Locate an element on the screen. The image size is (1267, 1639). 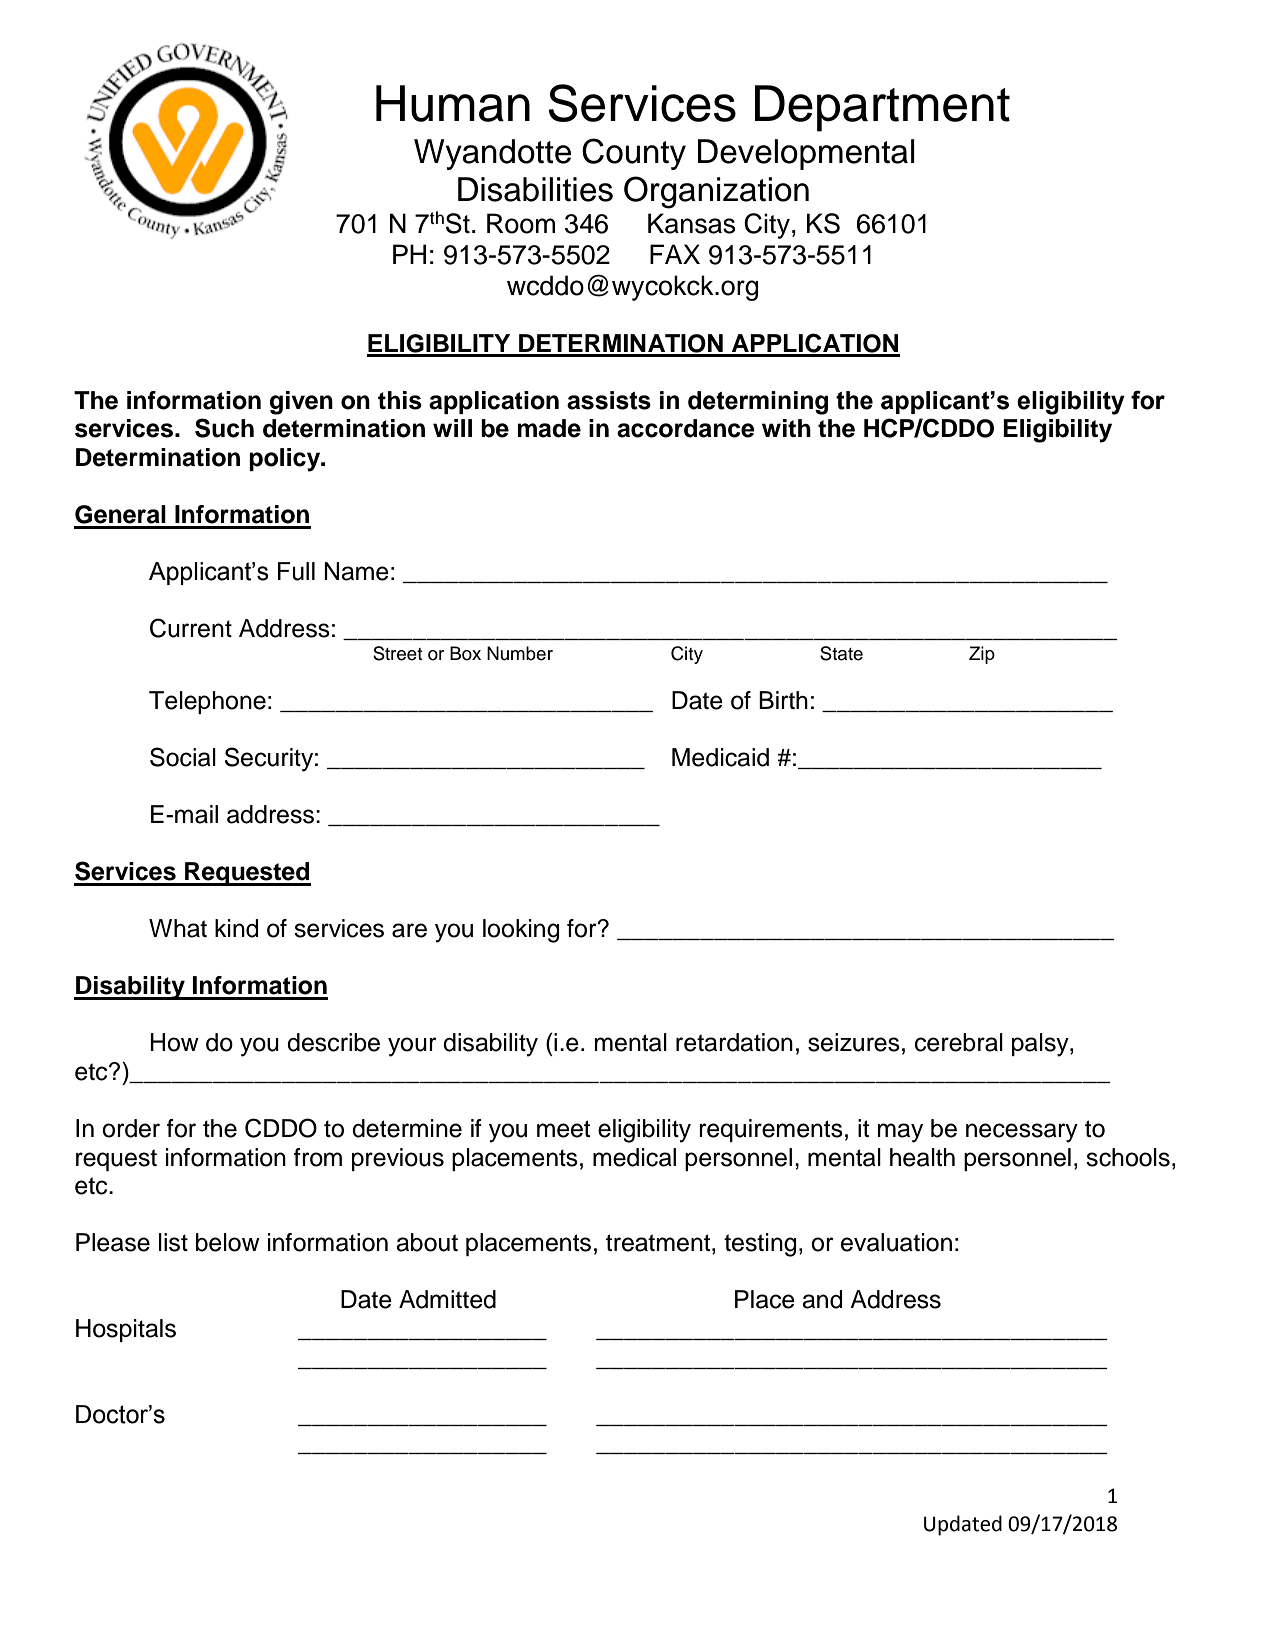
evaluation is located at coordinates (896, 1242).
